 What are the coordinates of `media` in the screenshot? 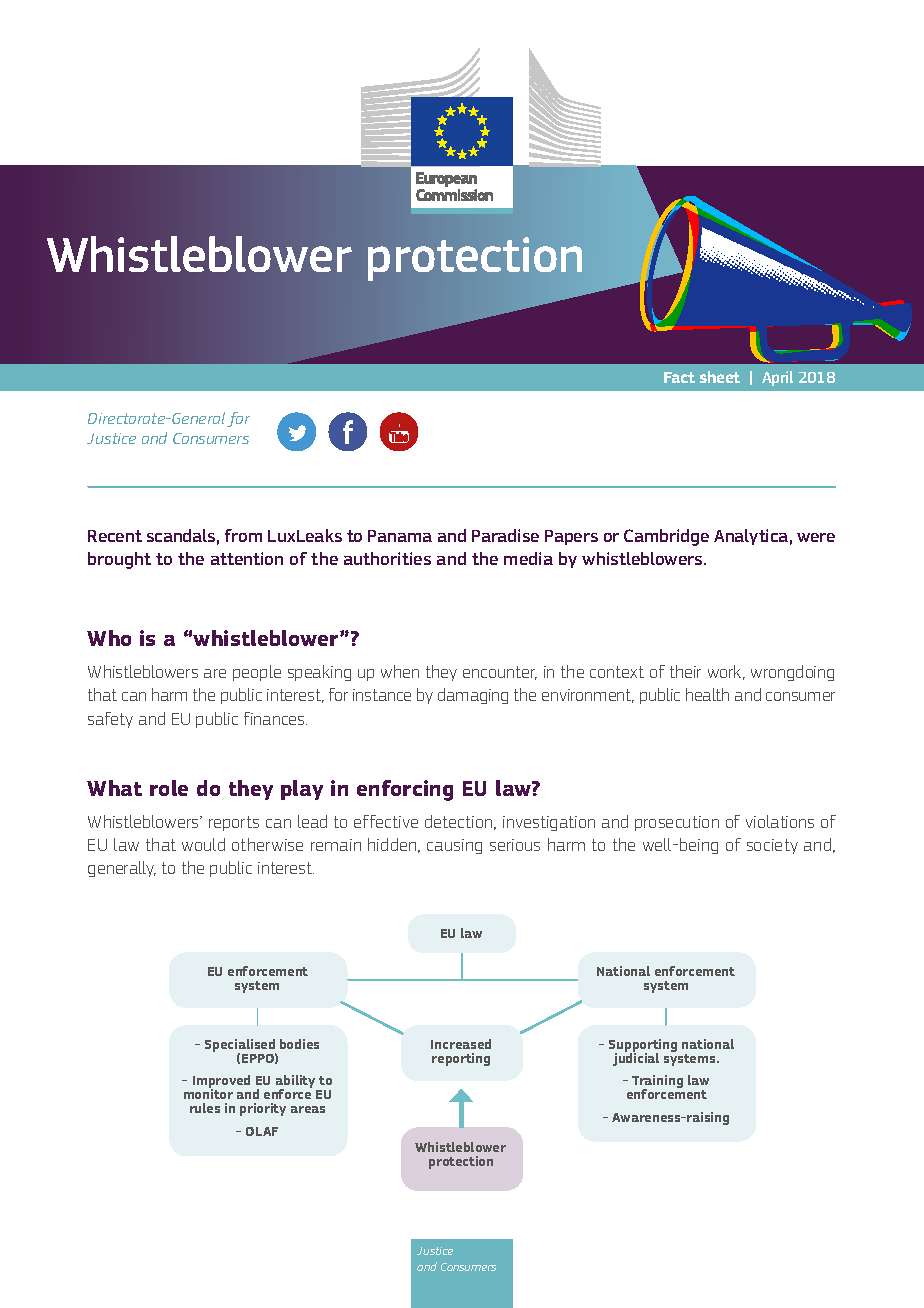 It's located at (528, 558).
